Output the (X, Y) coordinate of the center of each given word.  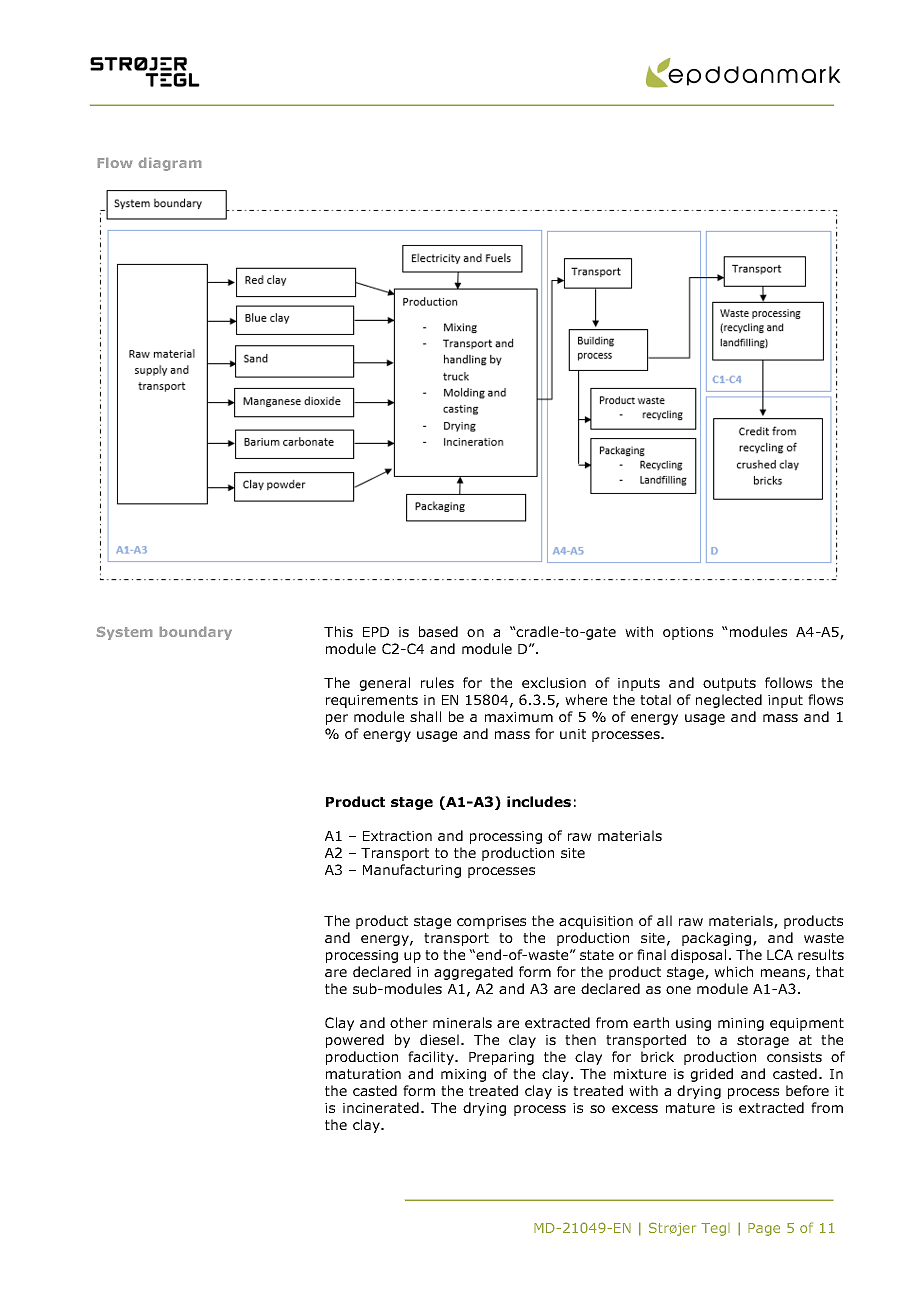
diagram (170, 164)
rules (437, 682)
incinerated (381, 1107)
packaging (718, 939)
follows (788, 682)
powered (355, 1041)
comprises (491, 922)
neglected (729, 701)
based (438, 631)
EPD (376, 632)
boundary (196, 633)
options (688, 633)
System (124, 633)
